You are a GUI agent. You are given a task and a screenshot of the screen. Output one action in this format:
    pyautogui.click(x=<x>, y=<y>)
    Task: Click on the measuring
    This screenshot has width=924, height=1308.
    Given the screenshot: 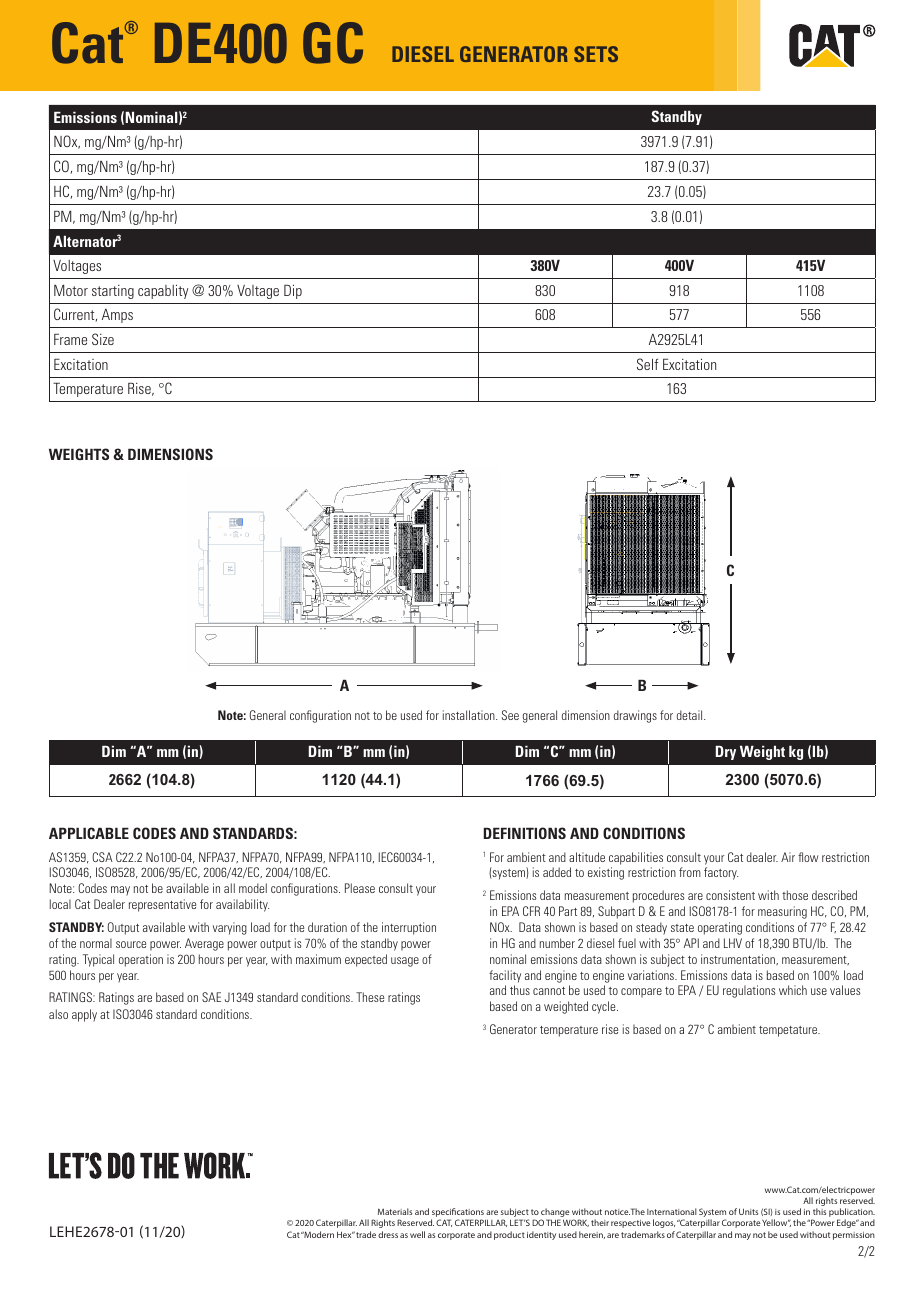 What is the action you would take?
    pyautogui.click(x=782, y=912)
